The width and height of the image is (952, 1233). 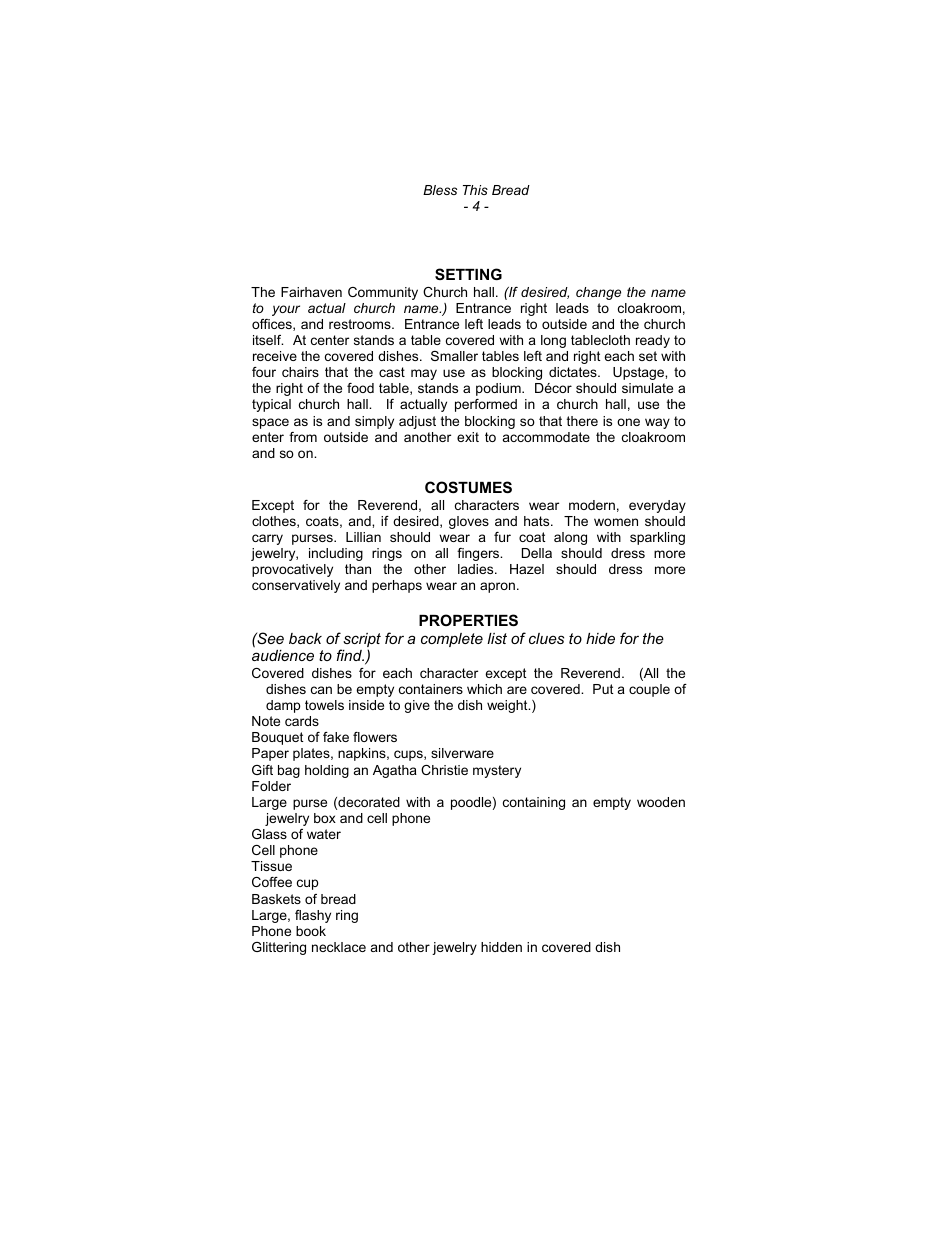 I want to click on COSTUMES, so click(x=468, y=487).
